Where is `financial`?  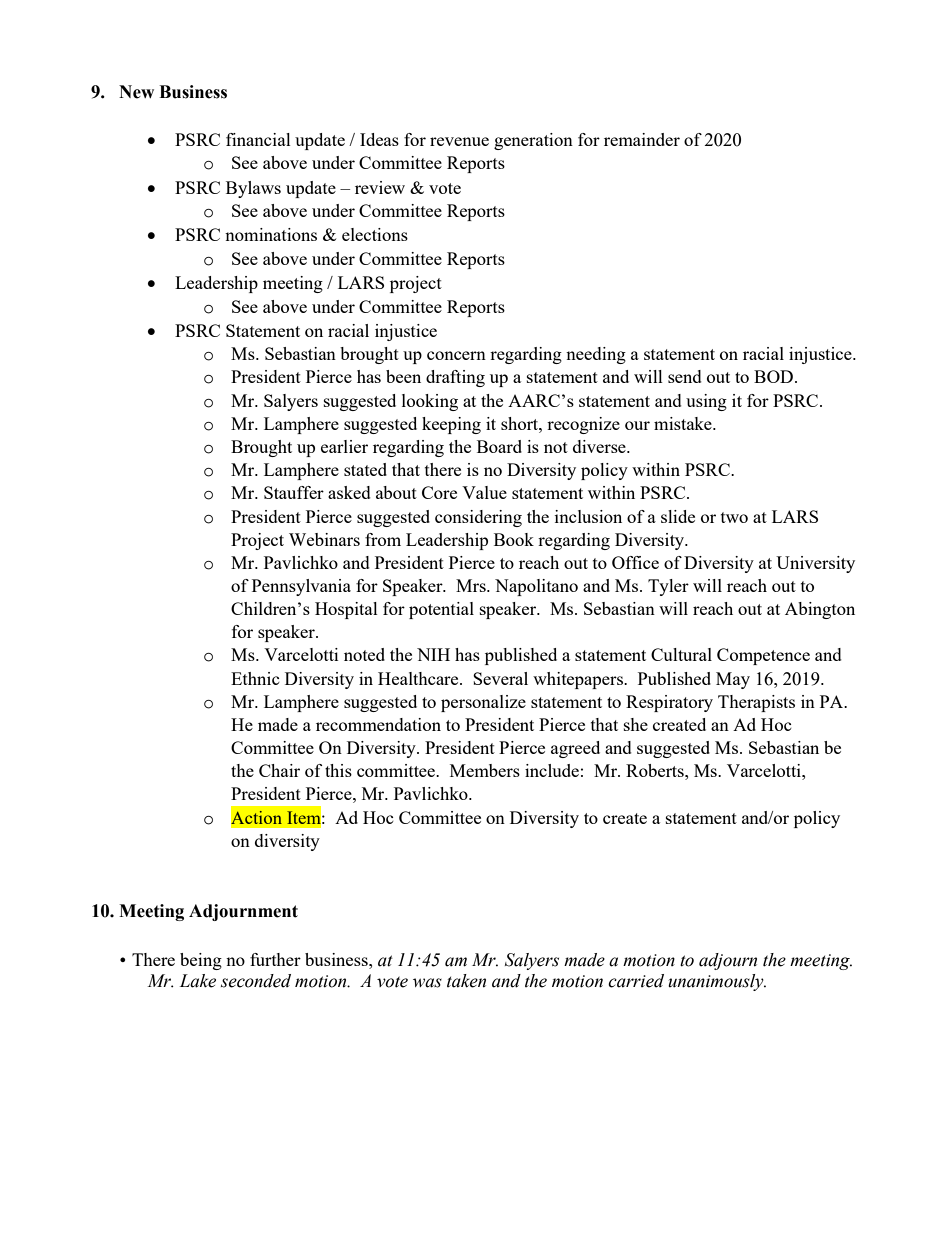 financial is located at coordinates (258, 139).
